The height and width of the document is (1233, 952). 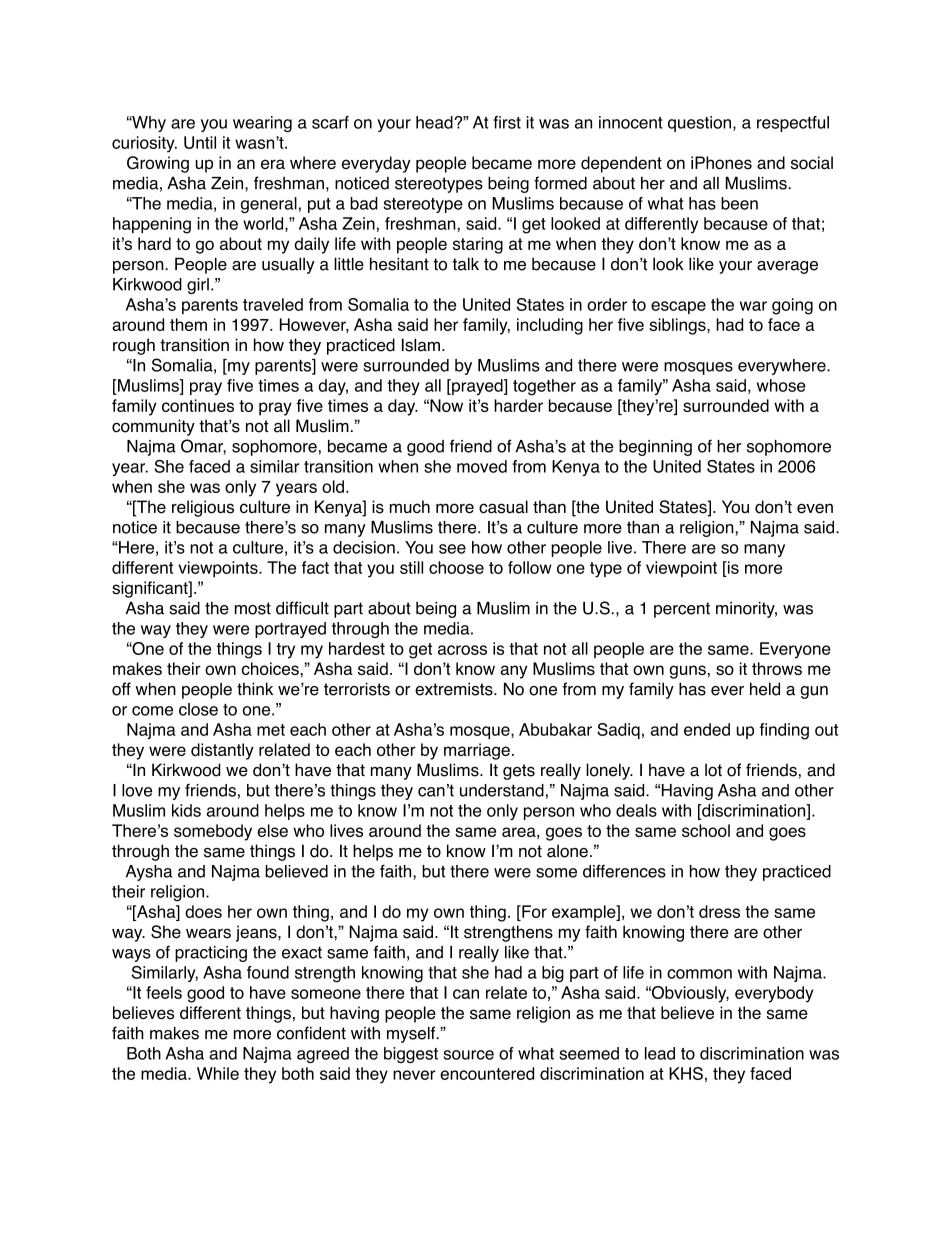 I want to click on source, so click(x=468, y=1055).
